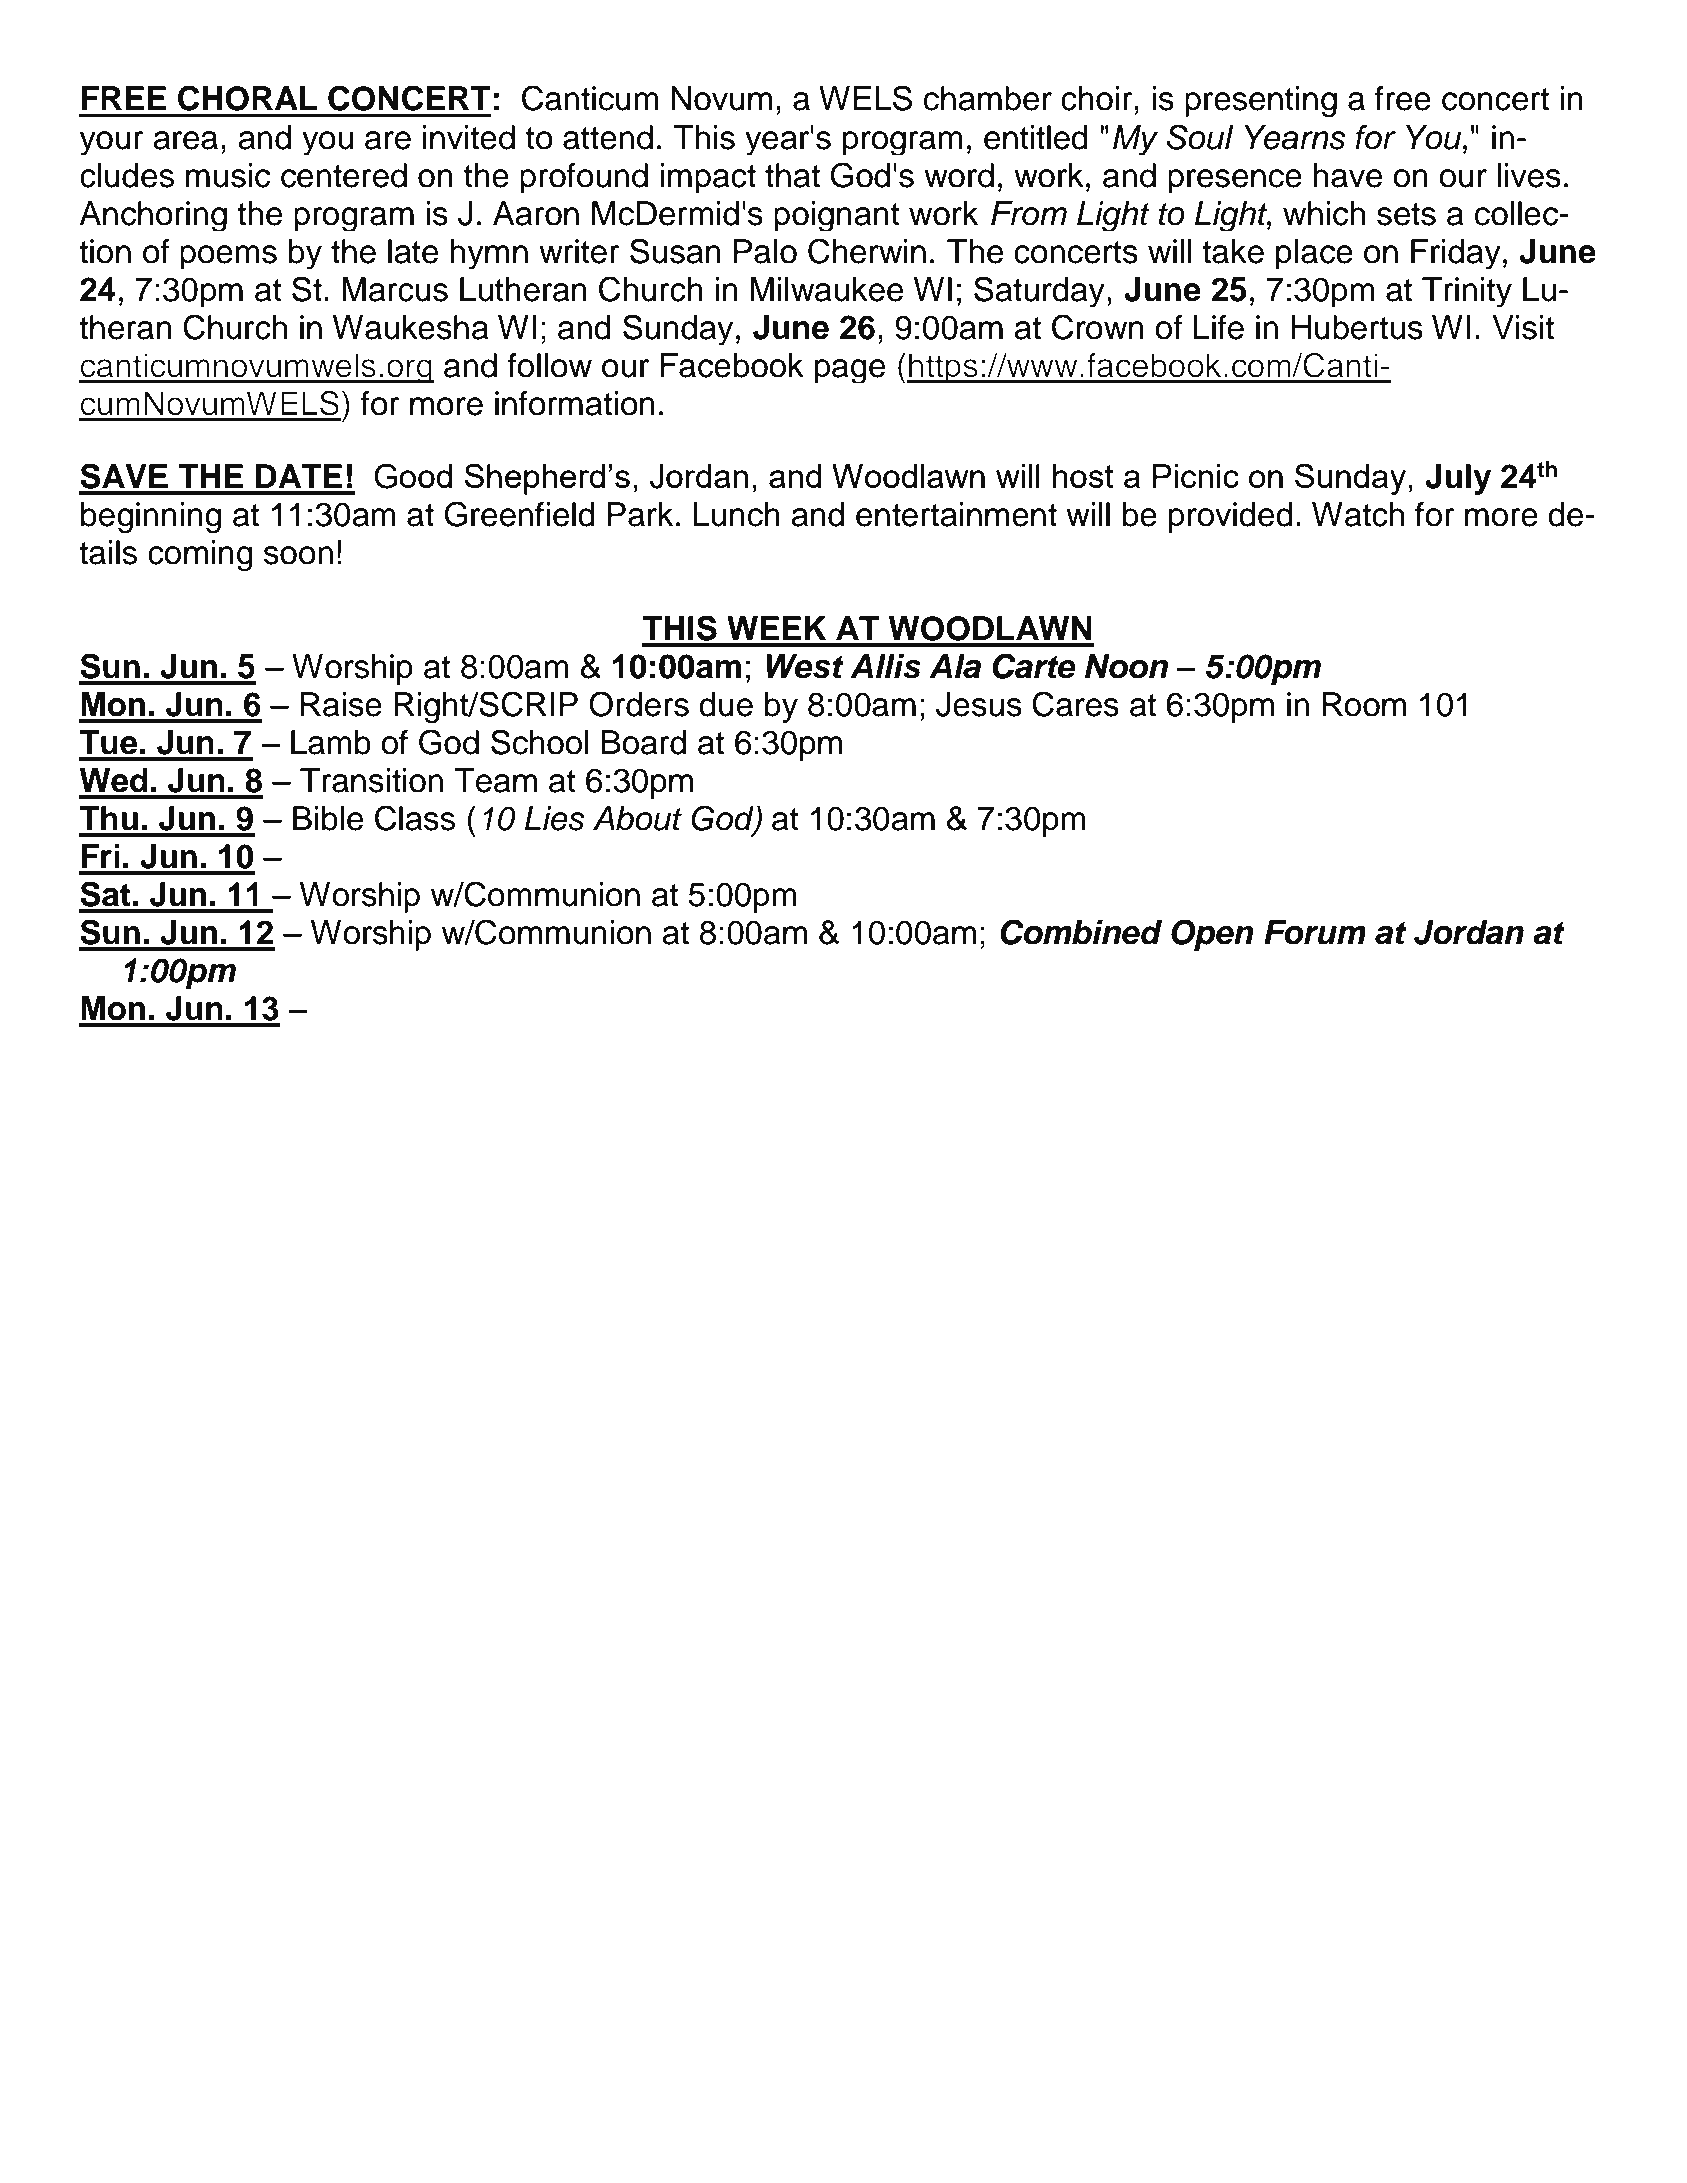 This screenshot has height=2183, width=1687. I want to click on presenting, so click(1261, 101).
